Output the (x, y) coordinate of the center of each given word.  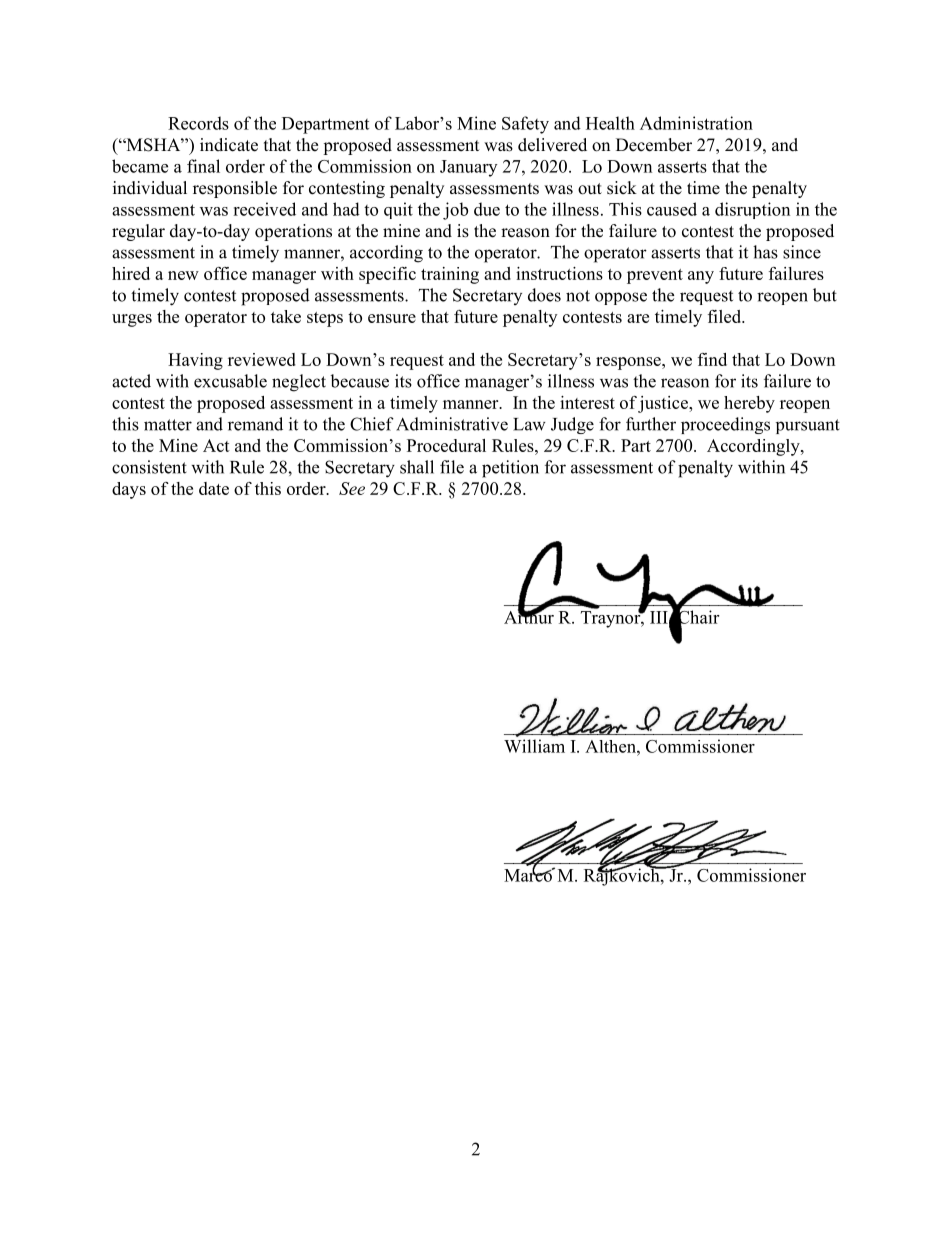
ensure (392, 318)
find (712, 359)
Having (195, 361)
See (352, 488)
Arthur (529, 616)
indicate (229, 145)
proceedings (725, 425)
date (214, 488)
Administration (696, 123)
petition (510, 469)
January (468, 168)
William (534, 746)
